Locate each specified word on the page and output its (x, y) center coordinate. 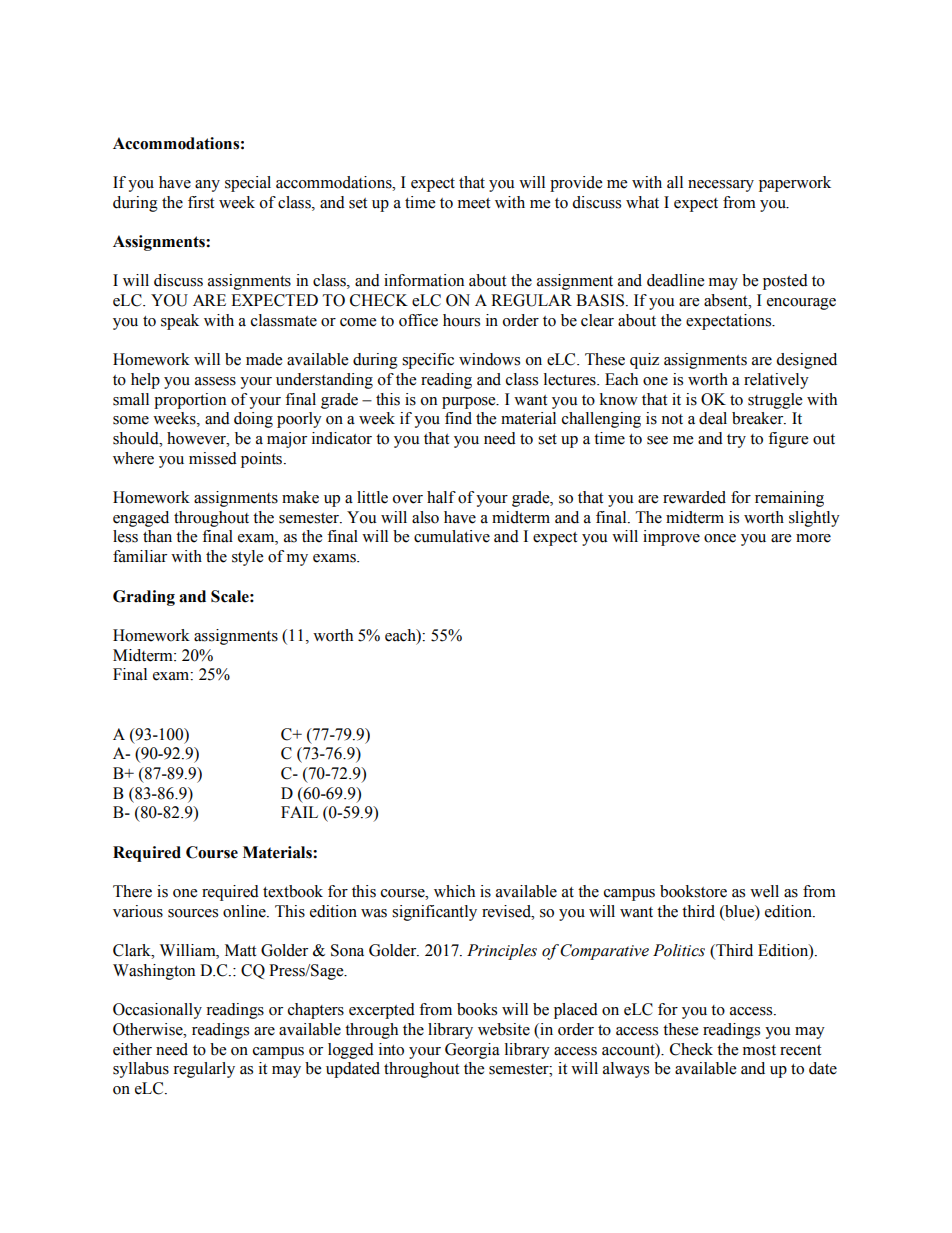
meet (474, 203)
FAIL (299, 812)
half (441, 497)
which (454, 891)
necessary (721, 186)
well (764, 891)
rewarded (694, 497)
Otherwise (149, 1029)
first (201, 202)
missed (213, 458)
